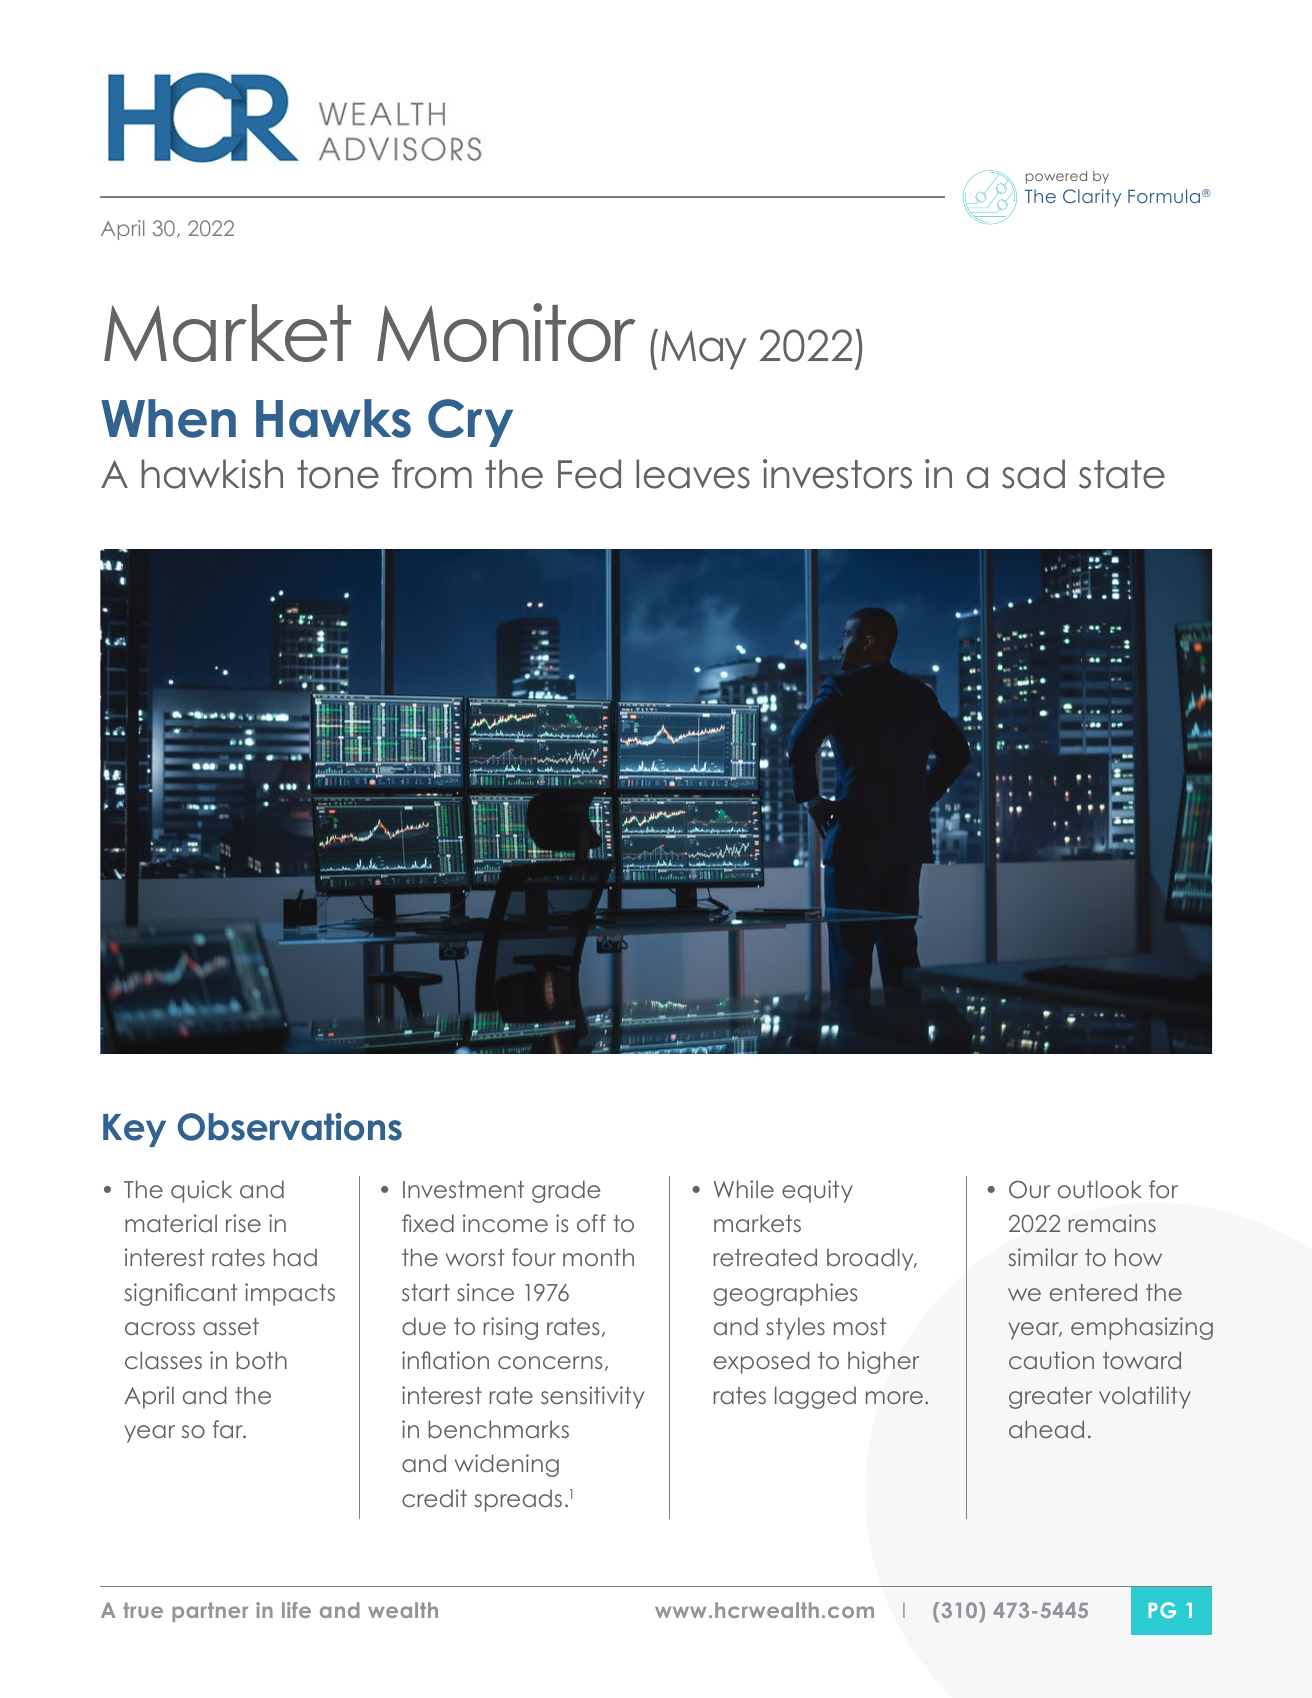 This page has width=1312, height=1698. Describe the element at coordinates (1056, 177) in the page. I see `powered` at that location.
